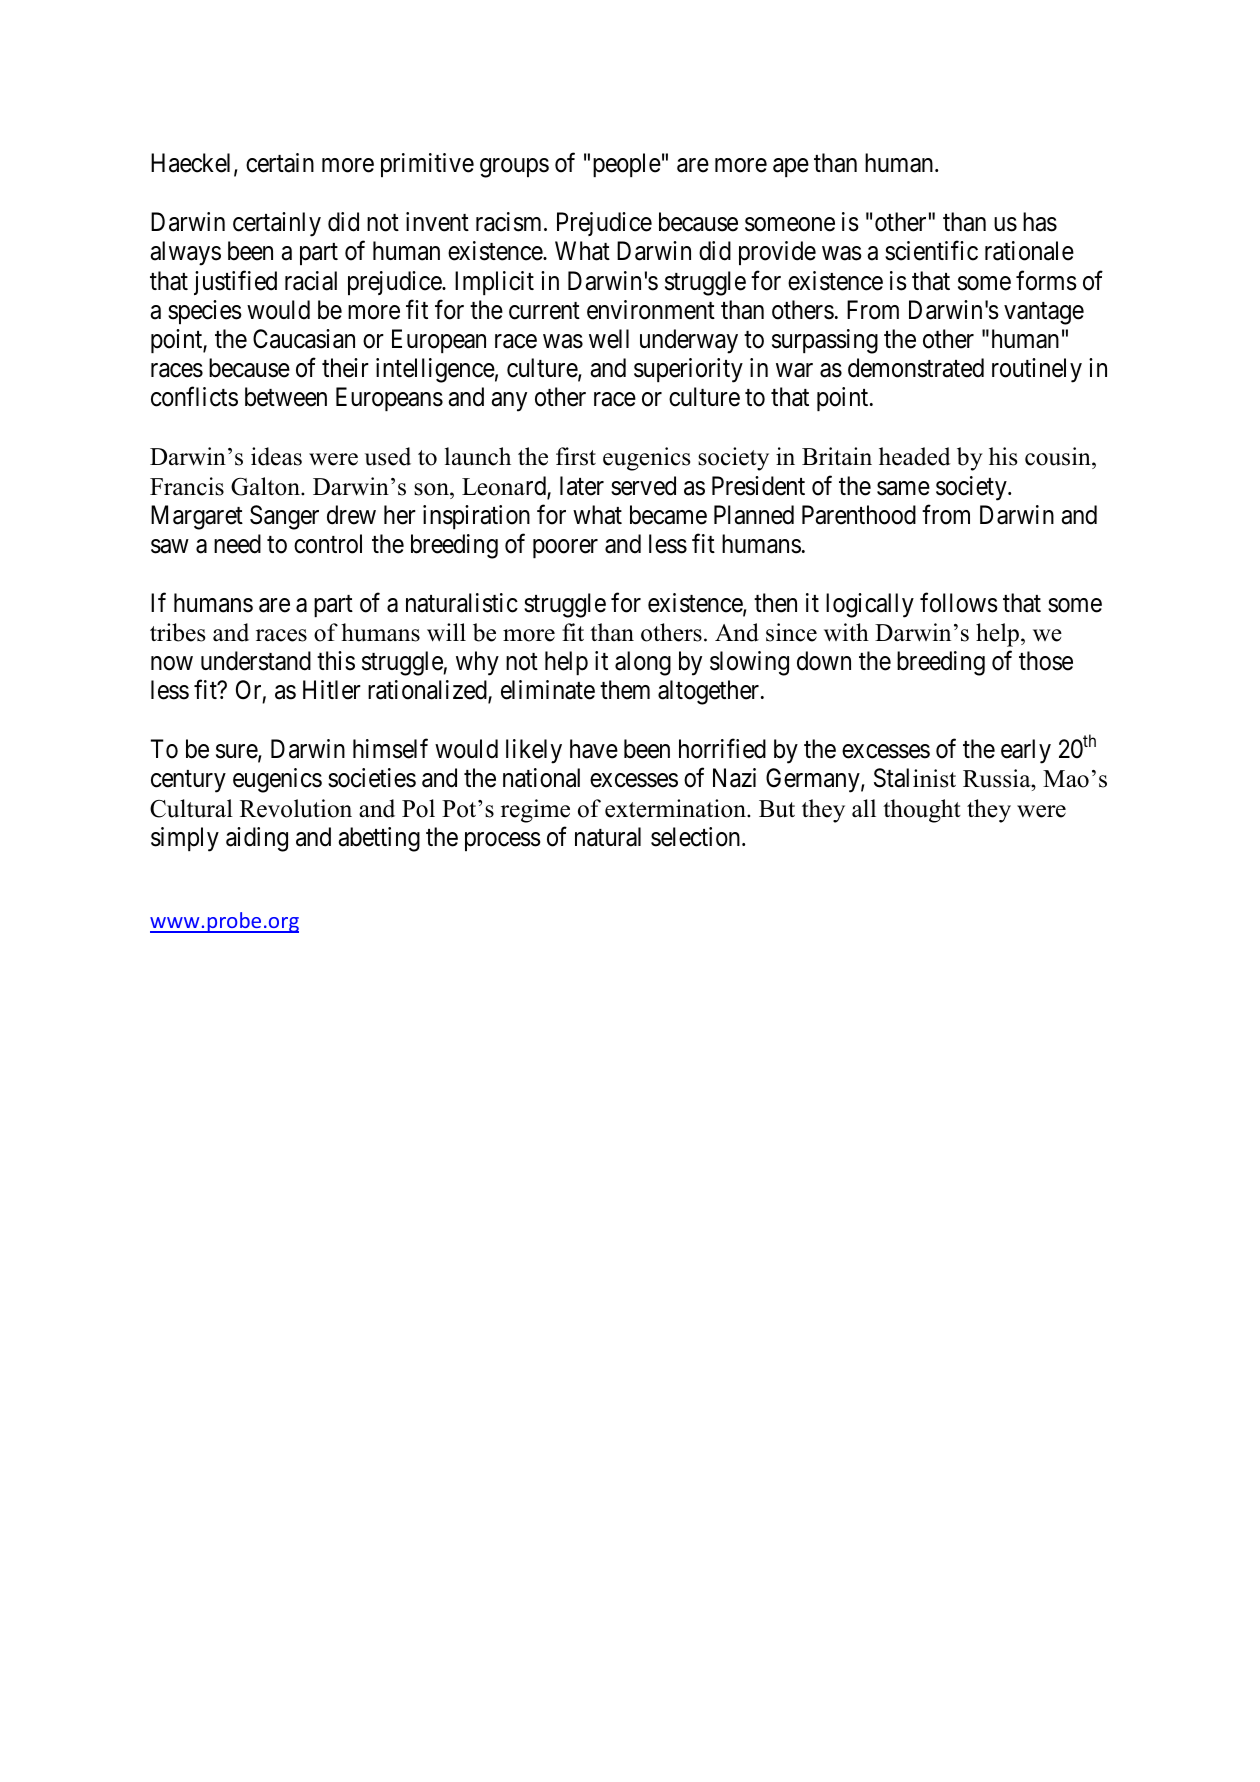  Describe the element at coordinates (296, 808) in the screenshot. I see `Revolution` at that location.
